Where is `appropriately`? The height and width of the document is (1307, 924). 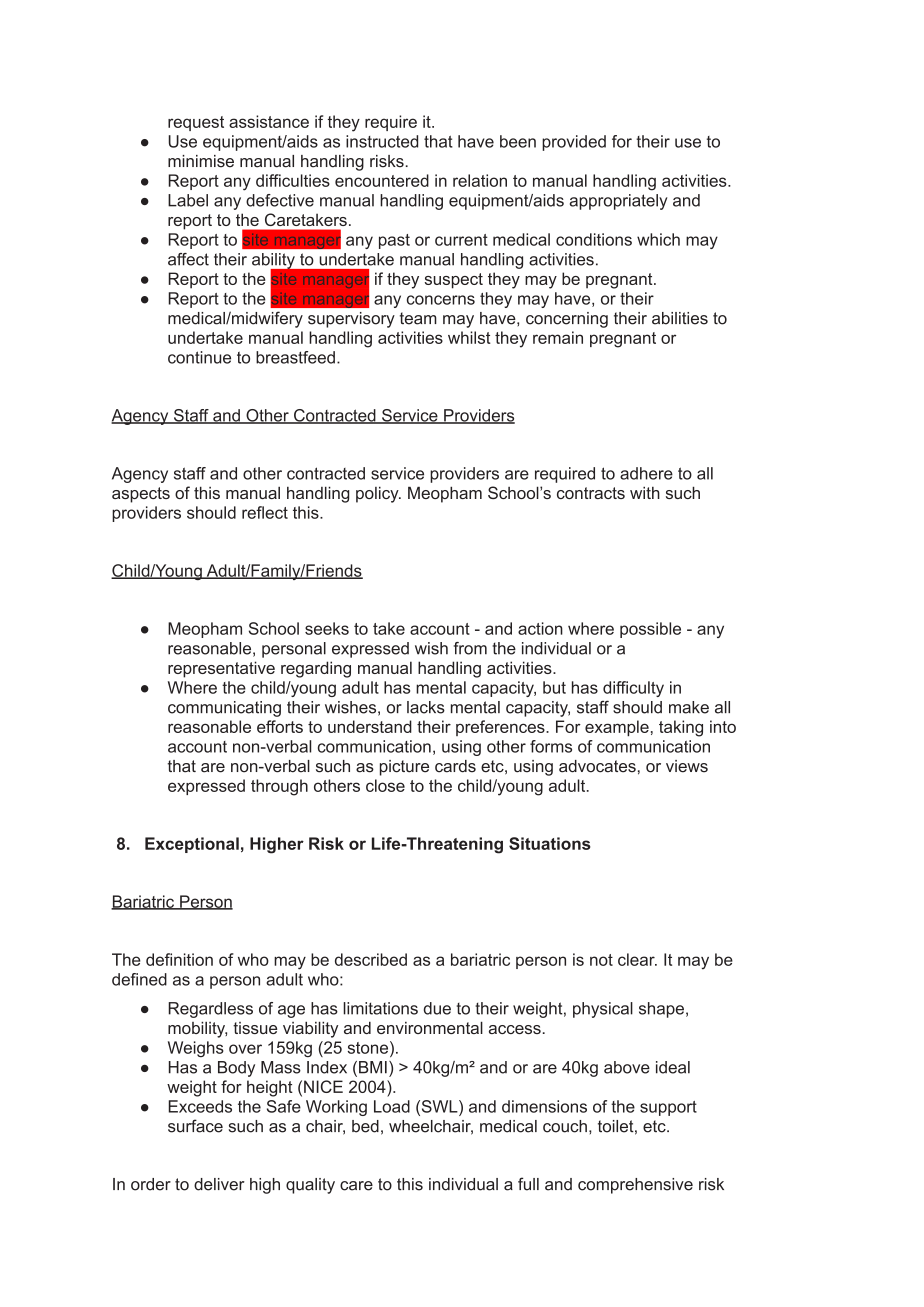
appropriately is located at coordinates (619, 202).
